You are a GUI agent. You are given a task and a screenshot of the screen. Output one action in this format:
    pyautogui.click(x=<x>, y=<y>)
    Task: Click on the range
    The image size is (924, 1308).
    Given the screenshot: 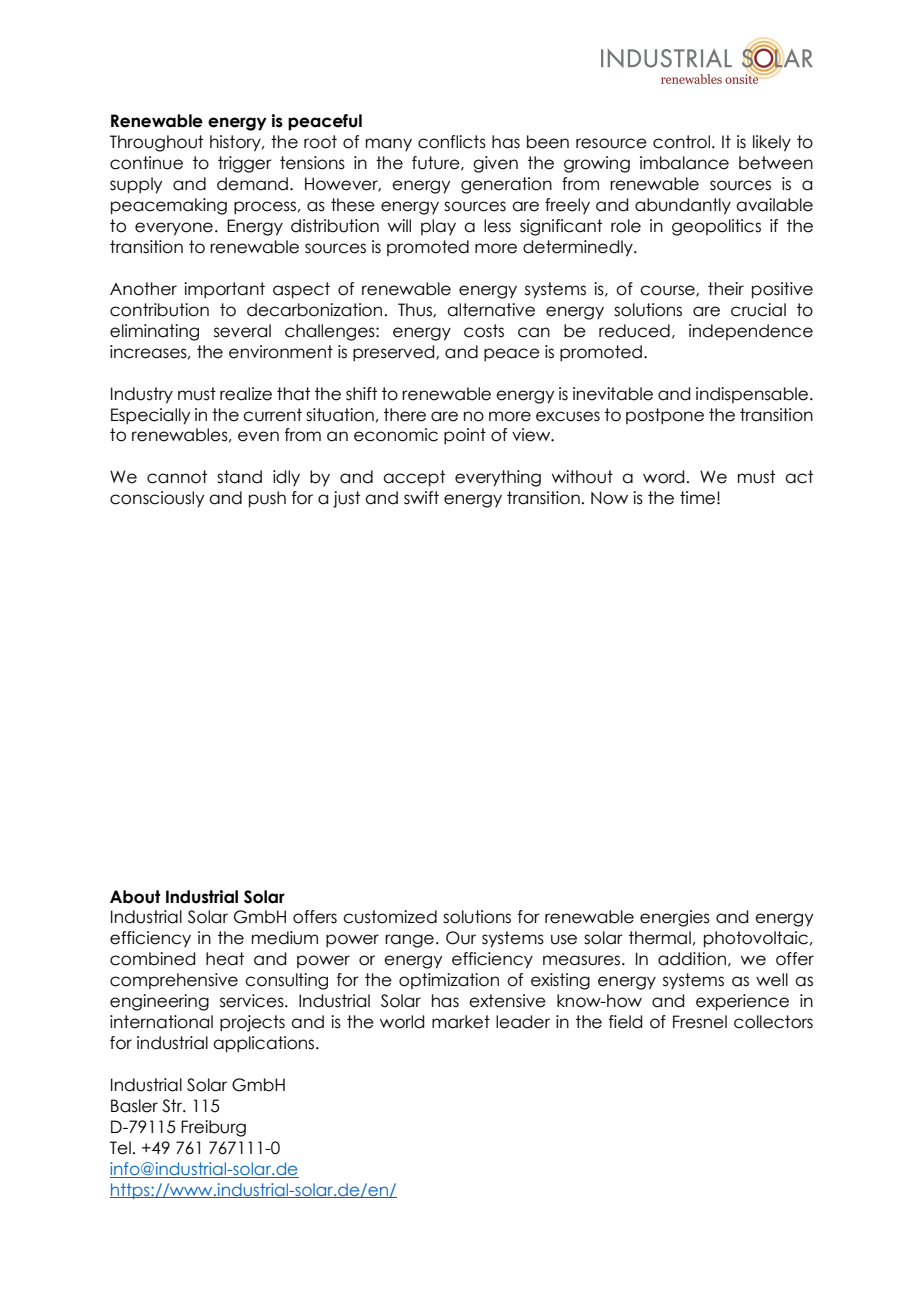 What is the action you would take?
    pyautogui.click(x=409, y=941)
